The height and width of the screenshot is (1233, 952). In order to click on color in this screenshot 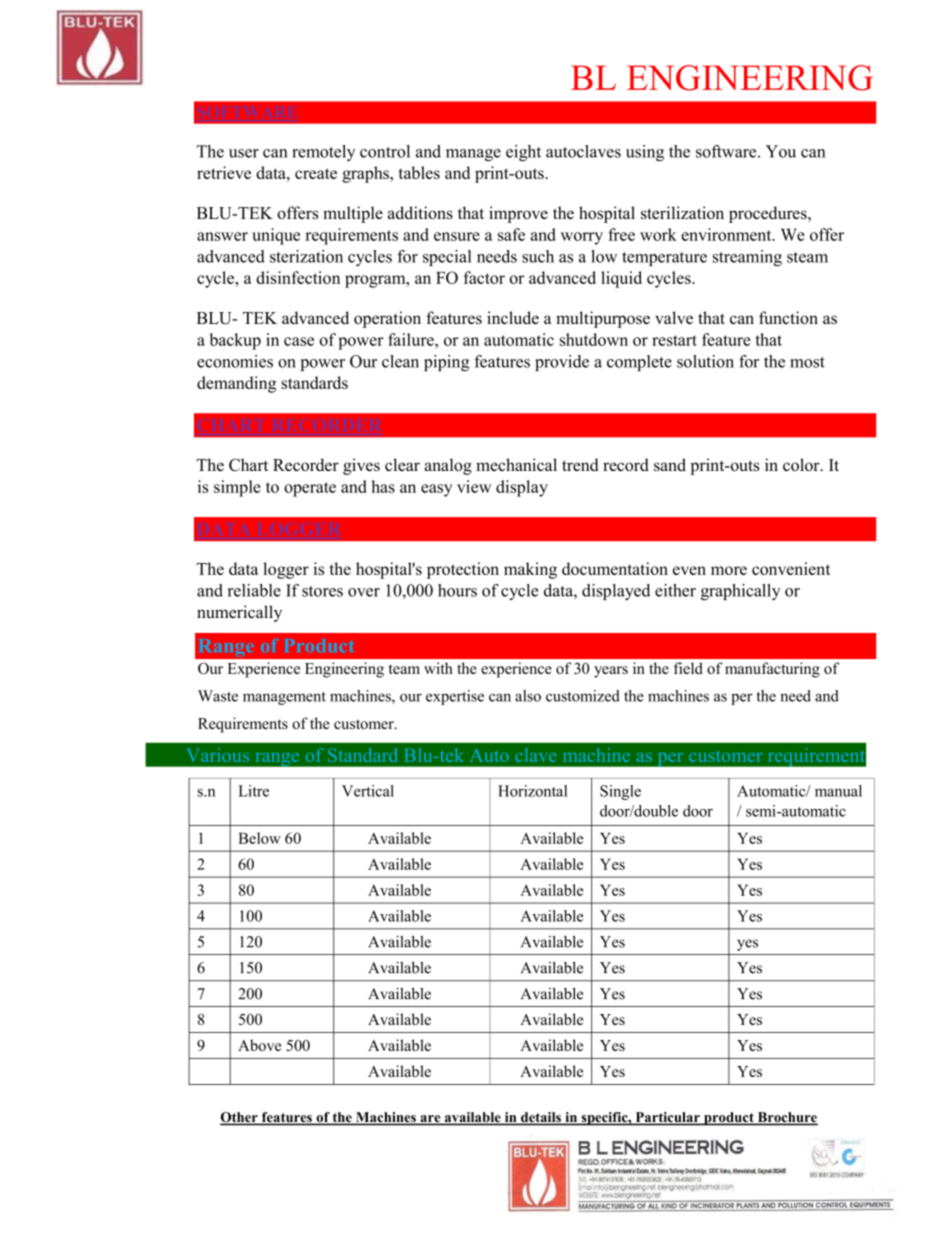, I will do `click(802, 464)`.
